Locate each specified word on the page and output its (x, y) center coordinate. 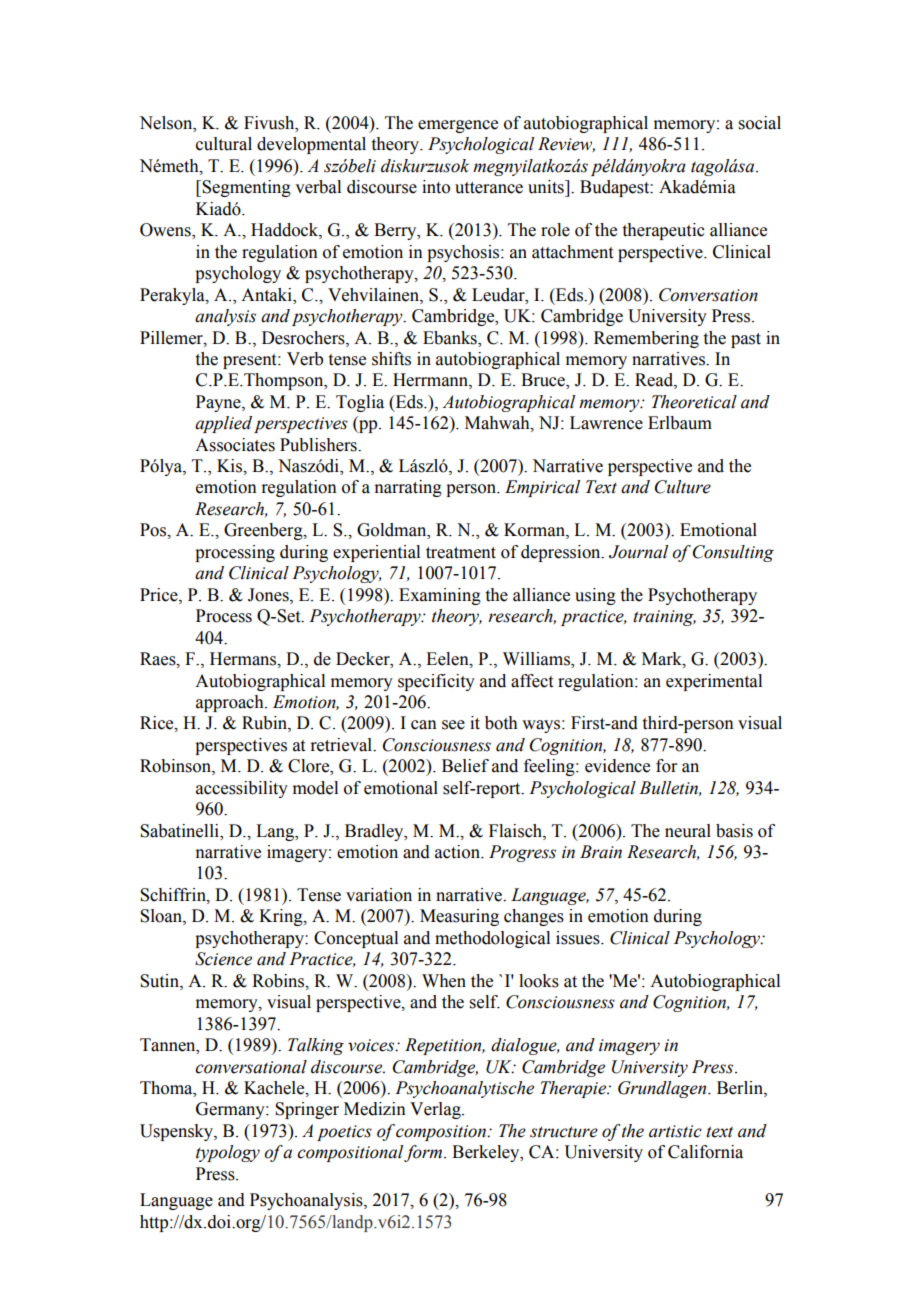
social (760, 123)
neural (688, 831)
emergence (458, 126)
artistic (675, 1131)
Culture (683, 487)
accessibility (242, 789)
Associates (235, 445)
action (458, 852)
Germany (231, 1110)
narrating (408, 488)
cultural (224, 144)
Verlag (436, 1110)
